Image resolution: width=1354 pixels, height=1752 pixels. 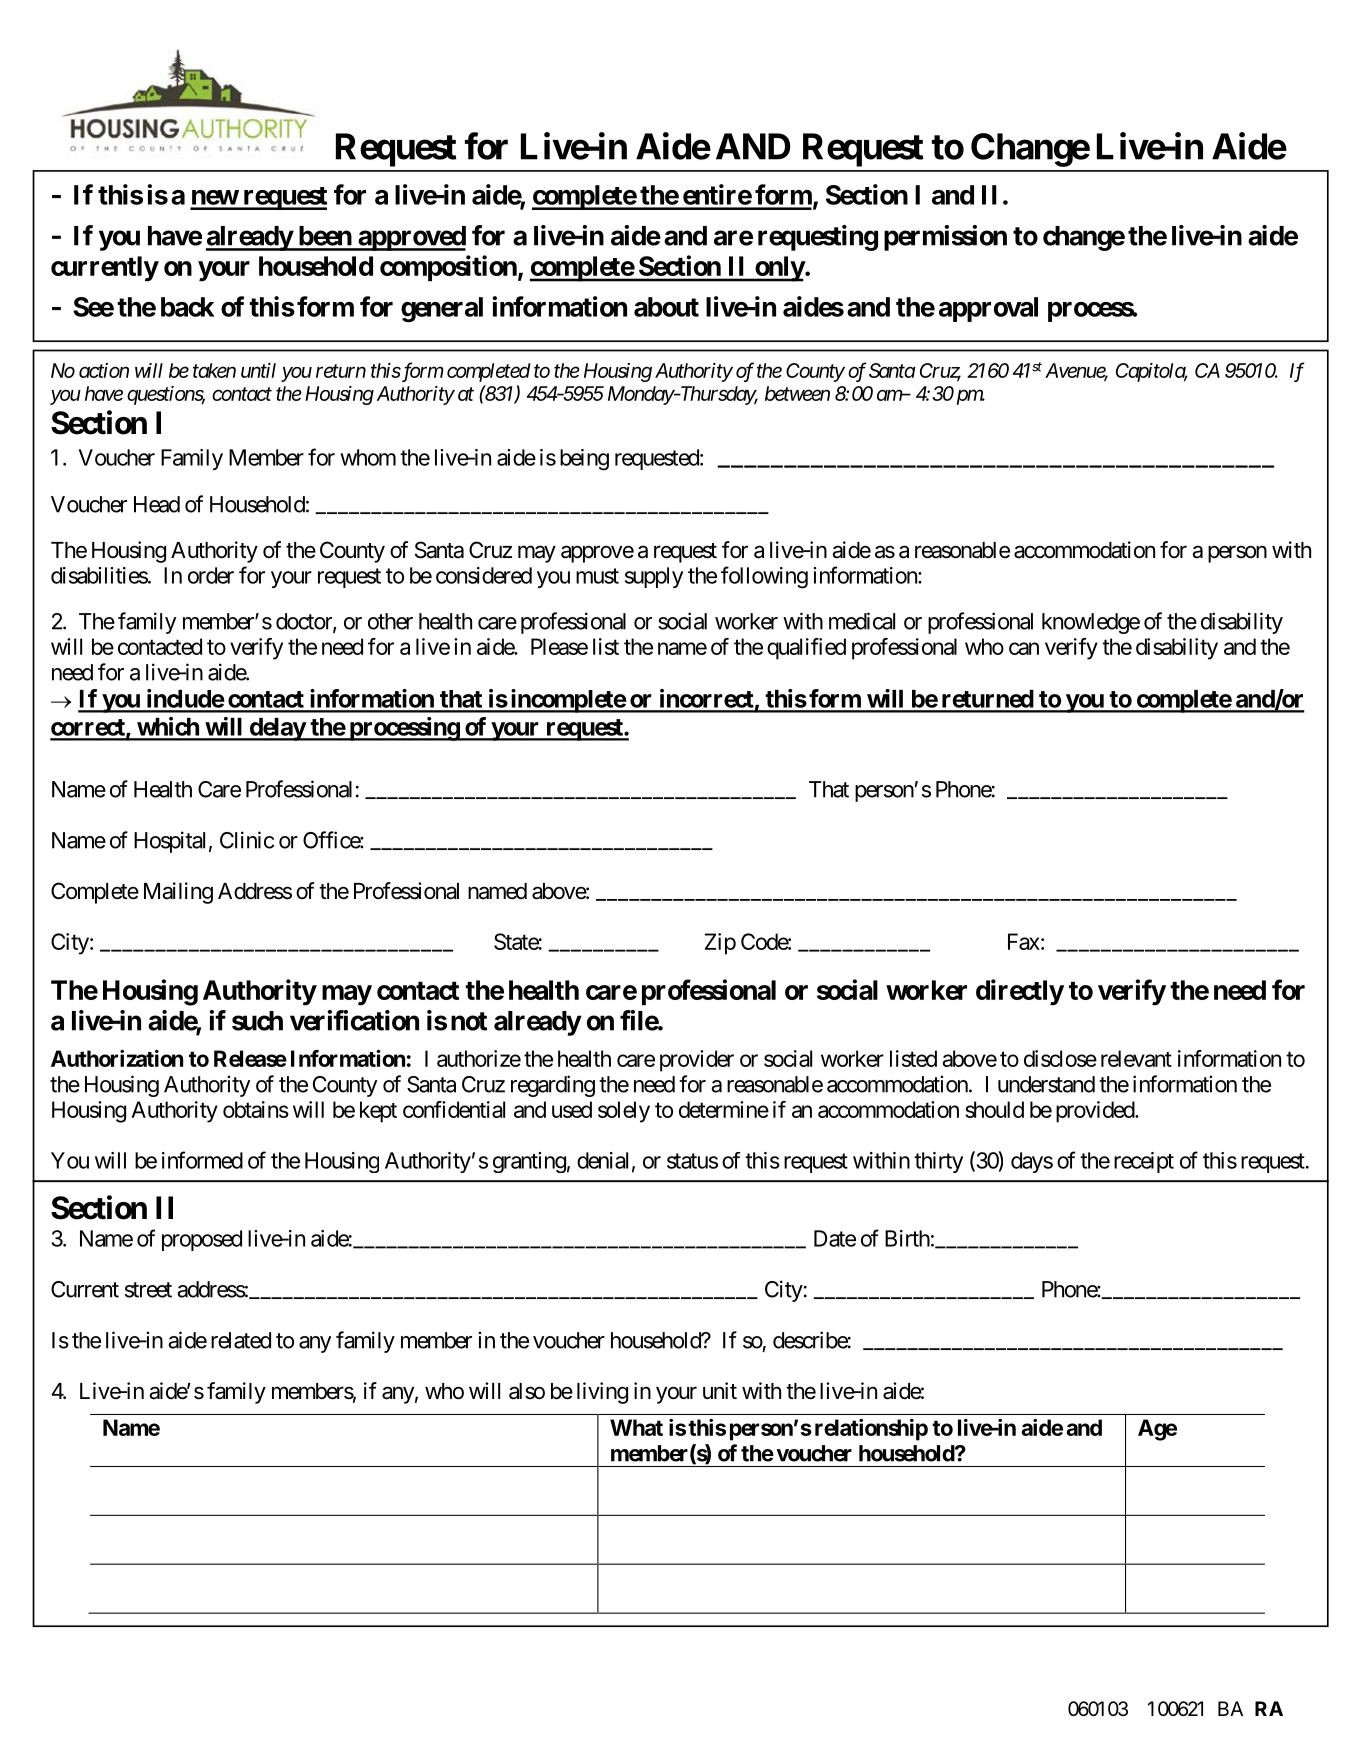 I want to click on not, so click(x=469, y=1021).
